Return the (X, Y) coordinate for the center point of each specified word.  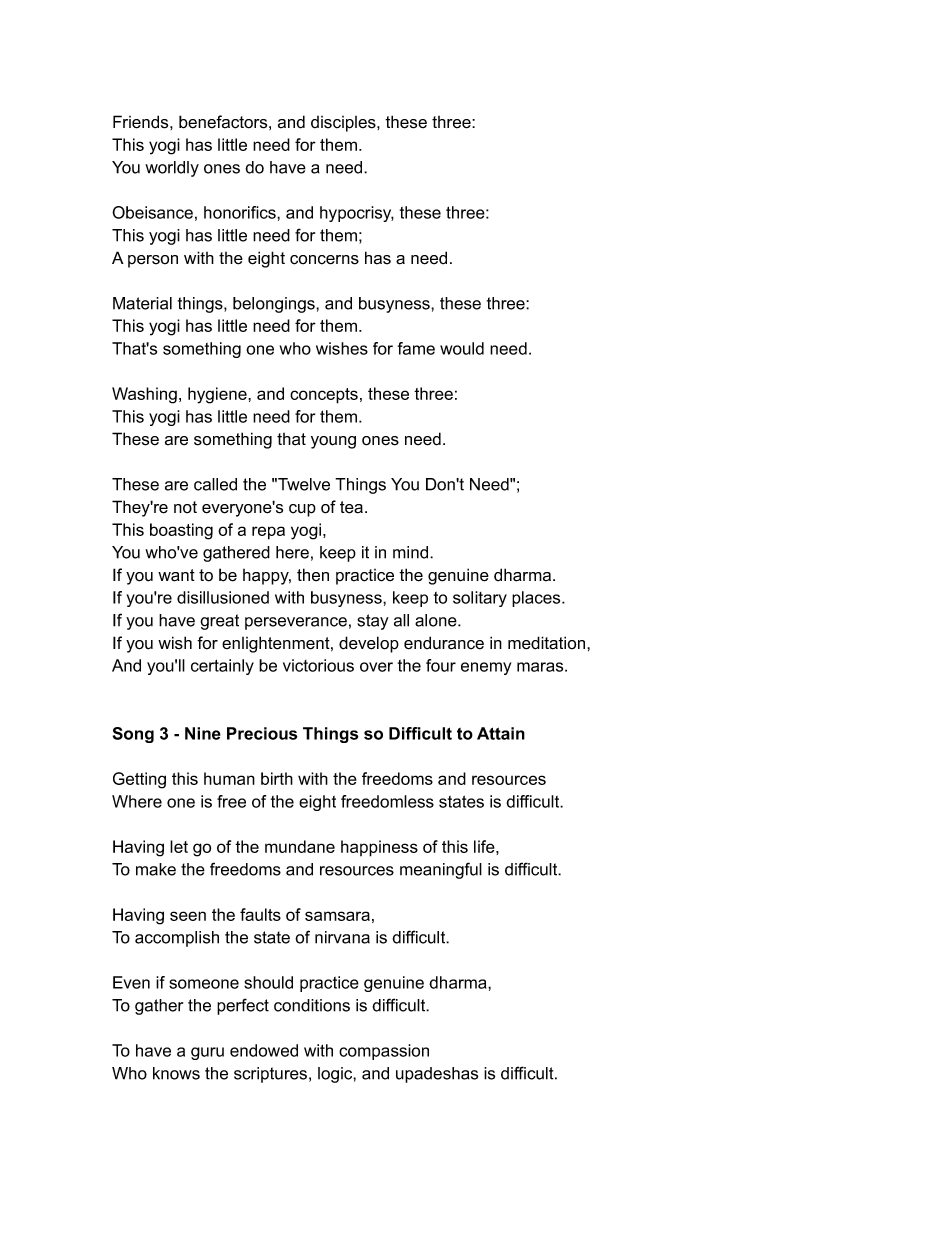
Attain (501, 733)
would (462, 348)
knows (176, 1073)
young (333, 442)
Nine (203, 733)
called (215, 484)
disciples (344, 124)
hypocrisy (357, 214)
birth (277, 778)
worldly (172, 169)
